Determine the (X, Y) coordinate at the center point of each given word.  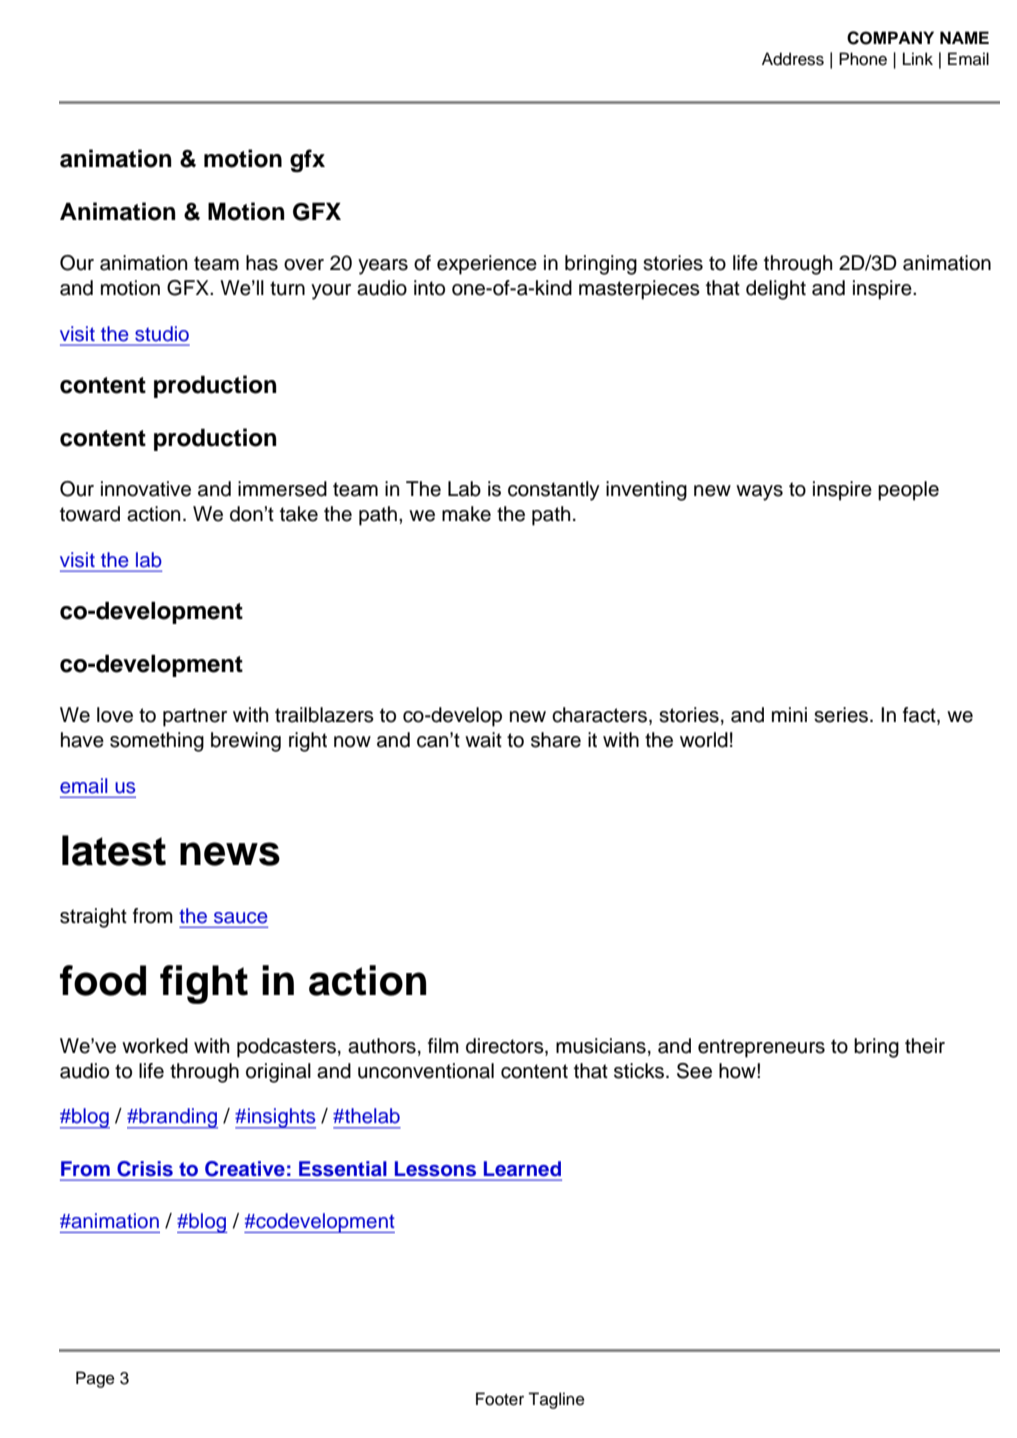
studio (162, 334)
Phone (863, 59)
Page (95, 1379)
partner (195, 717)
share (556, 740)
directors (506, 1047)
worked (155, 1046)
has (262, 263)
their (925, 1046)
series (841, 715)
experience (487, 265)
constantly (554, 491)
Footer (500, 1399)
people (908, 491)
